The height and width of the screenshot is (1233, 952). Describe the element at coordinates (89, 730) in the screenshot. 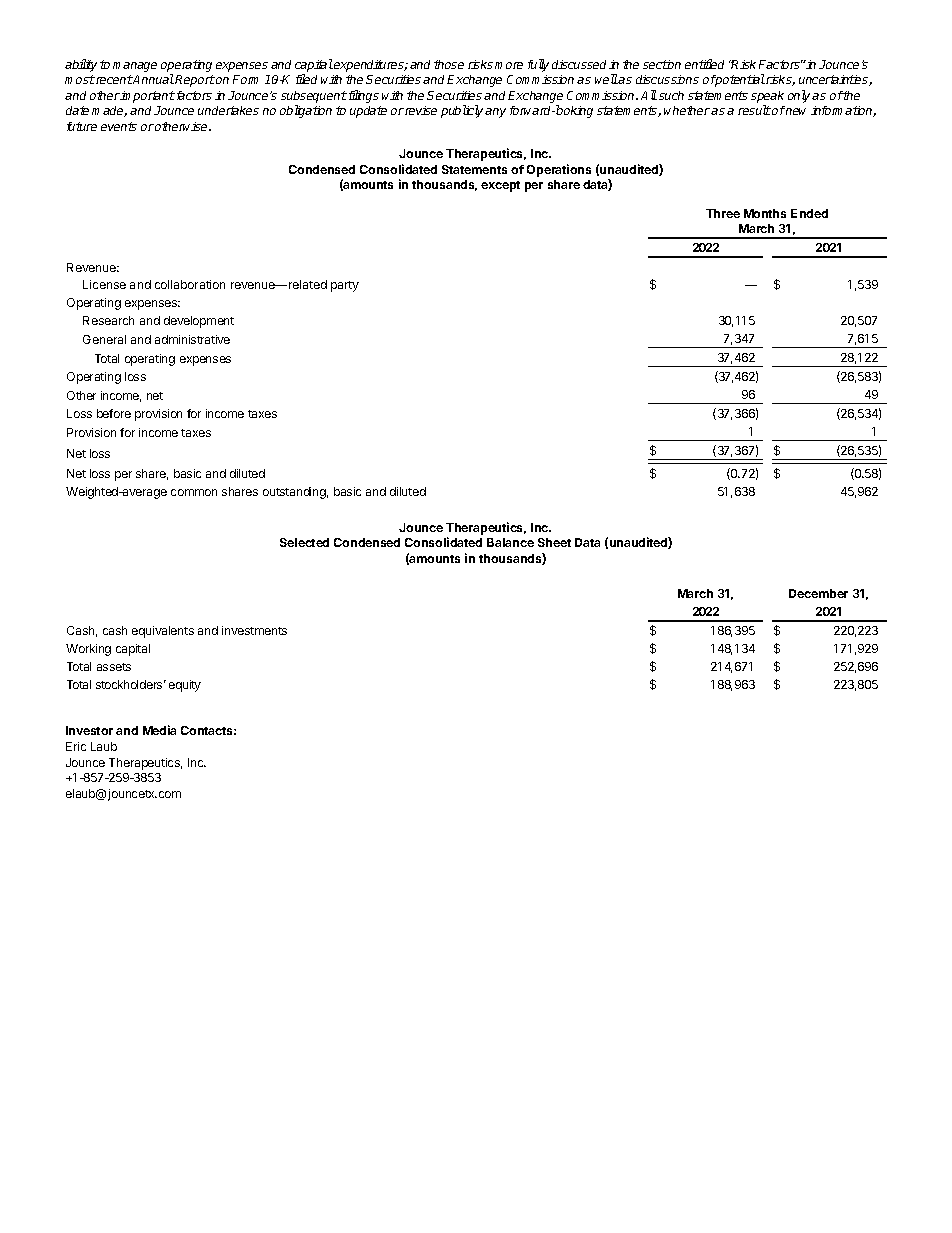

I see `Investor` at that location.
